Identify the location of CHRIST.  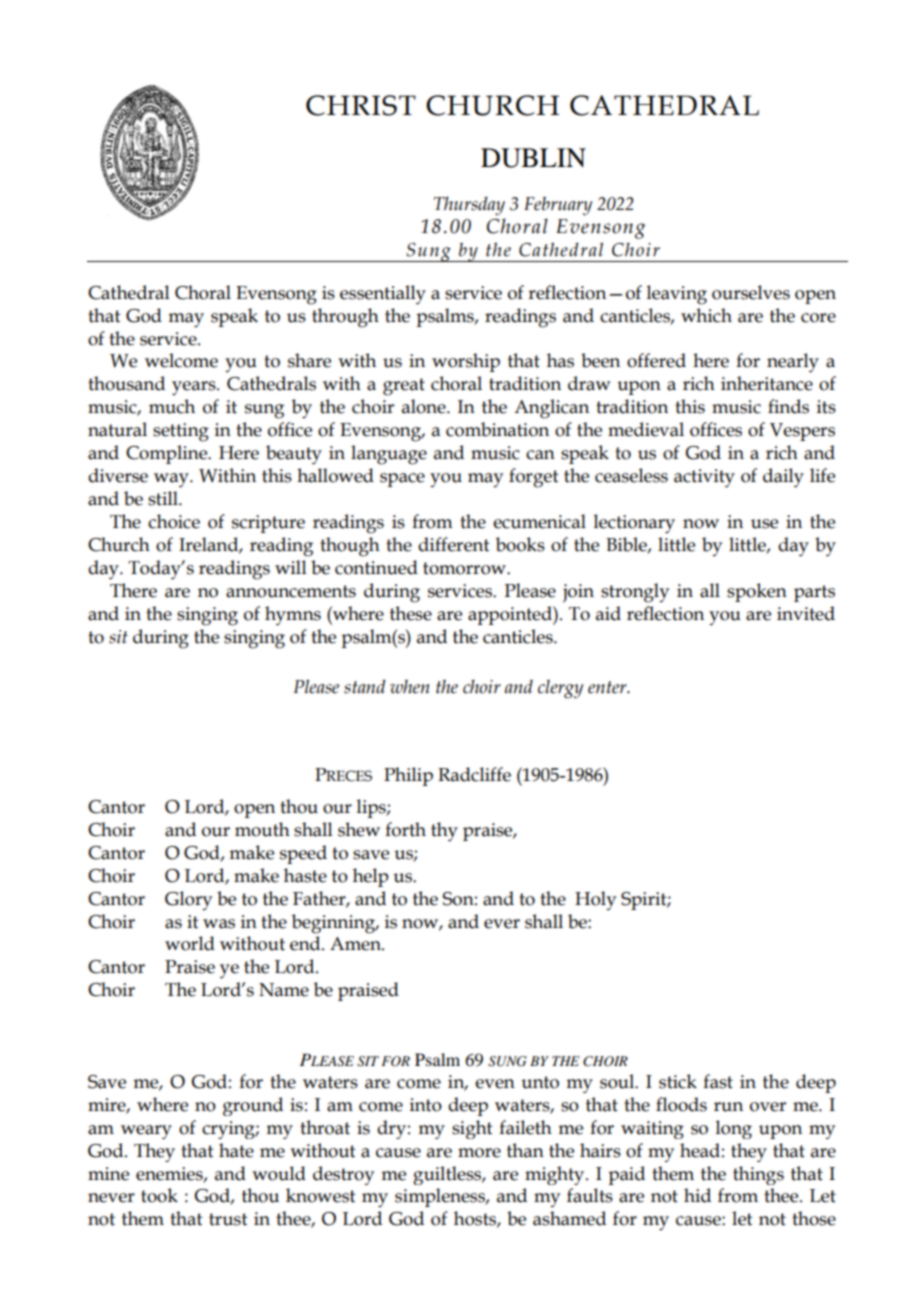
(361, 105).
